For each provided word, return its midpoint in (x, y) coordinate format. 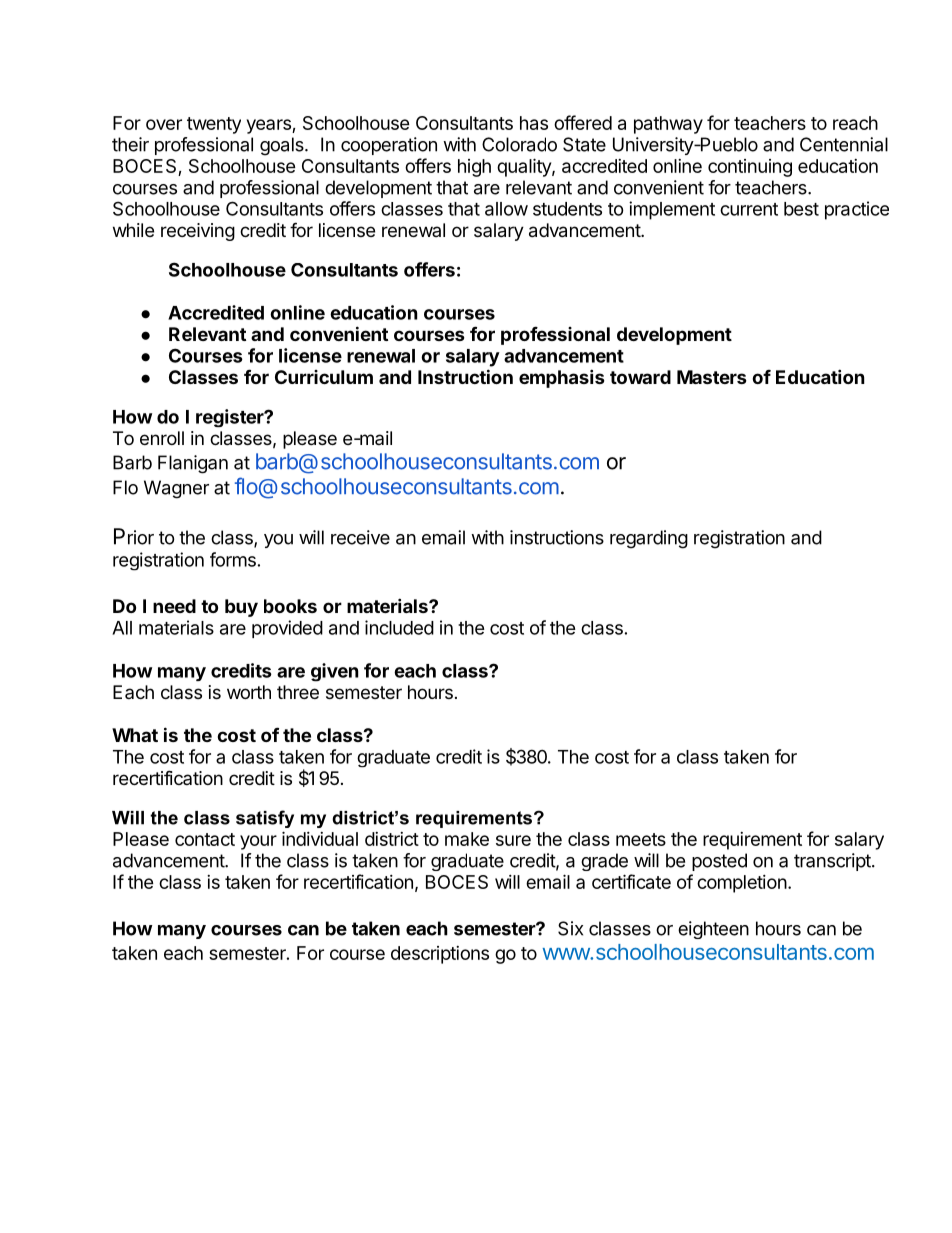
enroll (162, 438)
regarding (649, 539)
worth (249, 692)
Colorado (519, 144)
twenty (214, 125)
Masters (712, 377)
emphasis (562, 378)
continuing (750, 168)
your (258, 842)
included (399, 627)
